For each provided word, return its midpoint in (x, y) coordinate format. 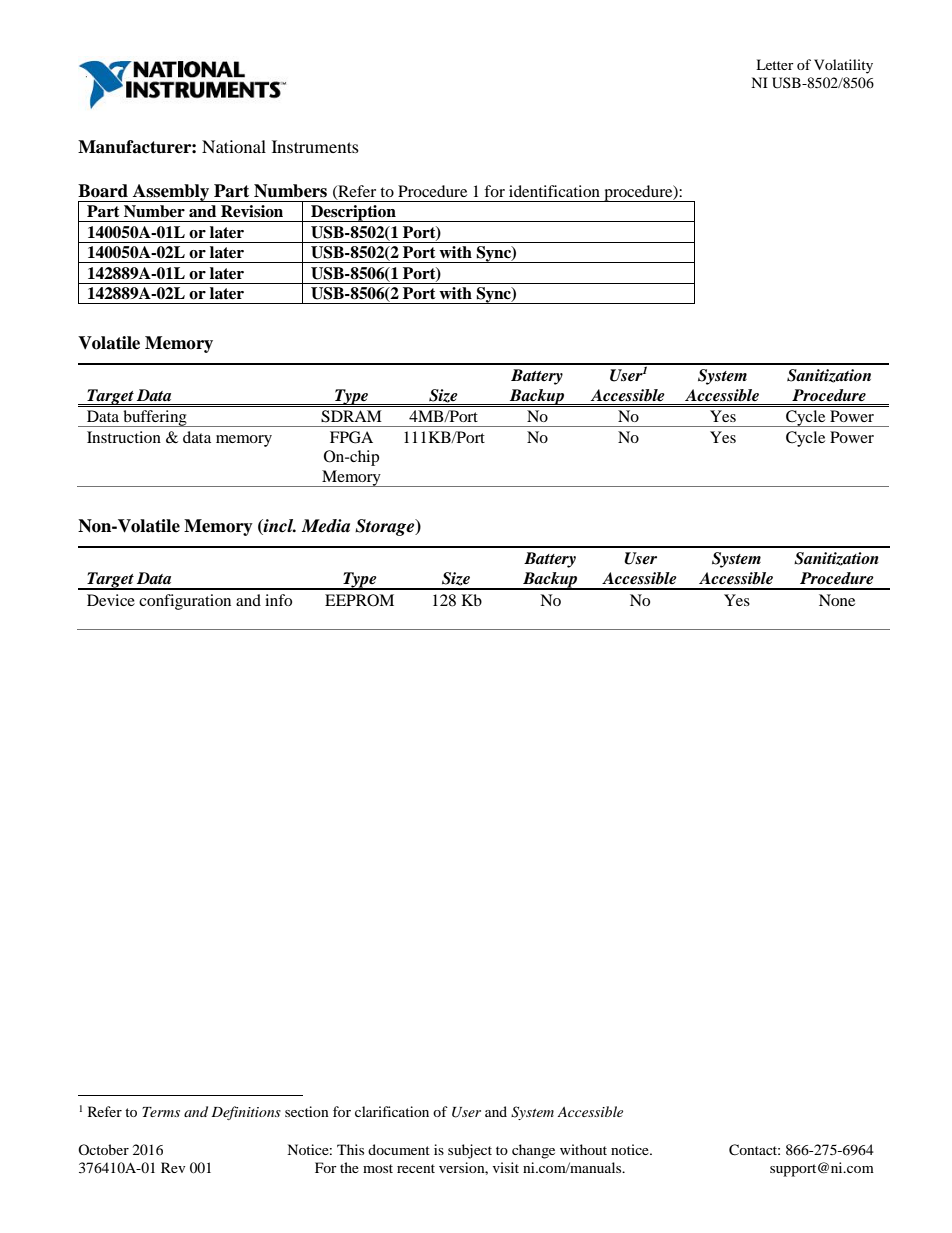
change (533, 1151)
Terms (161, 1112)
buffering (155, 418)
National (234, 146)
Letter (775, 64)
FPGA (351, 437)
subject (470, 1151)
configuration (185, 602)
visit (506, 1167)
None (837, 600)
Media (325, 526)
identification (554, 191)
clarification (392, 1111)
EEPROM (359, 600)
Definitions (246, 1113)
